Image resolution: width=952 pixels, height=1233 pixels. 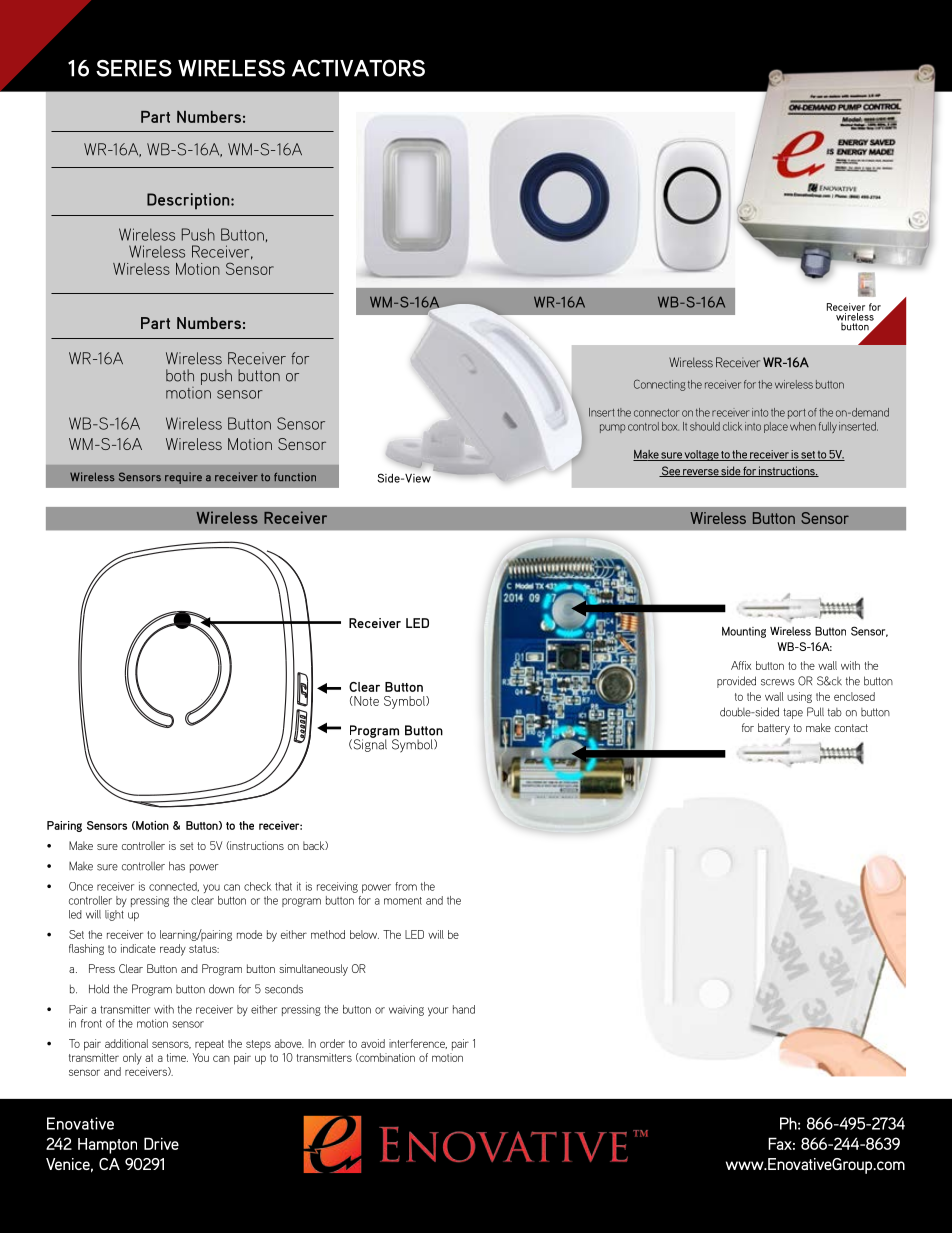 I want to click on Note, so click(x=365, y=701).
